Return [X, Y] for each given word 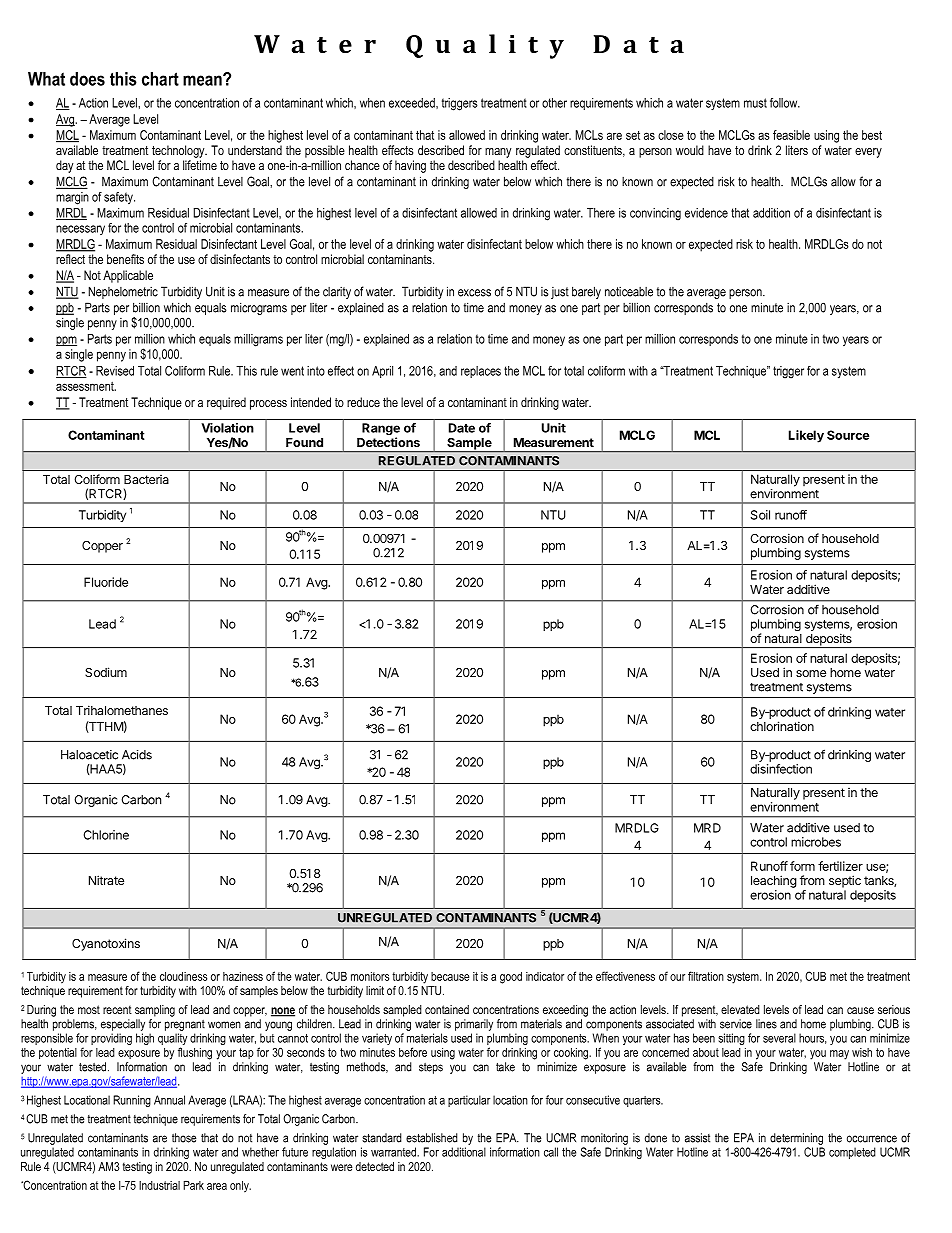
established [432, 1138]
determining [796, 1139]
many [498, 153]
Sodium [106, 672]
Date [462, 428]
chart [160, 79]
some [811, 673]
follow [785, 103]
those [184, 1138]
